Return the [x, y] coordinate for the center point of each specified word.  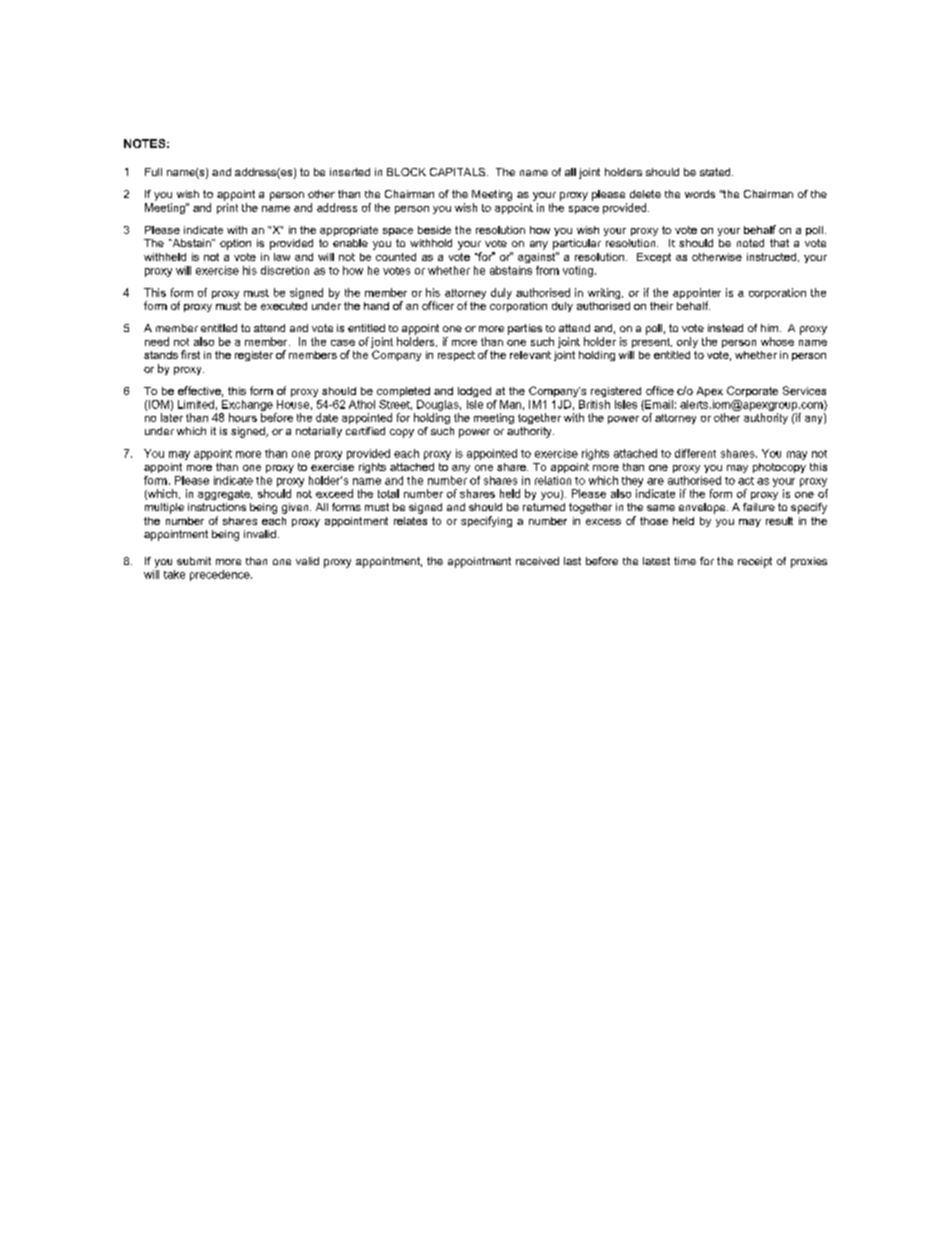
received [537, 561]
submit [194, 561]
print [227, 208]
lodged [474, 392]
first [190, 354]
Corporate [752, 391]
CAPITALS [459, 172]
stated [716, 172]
